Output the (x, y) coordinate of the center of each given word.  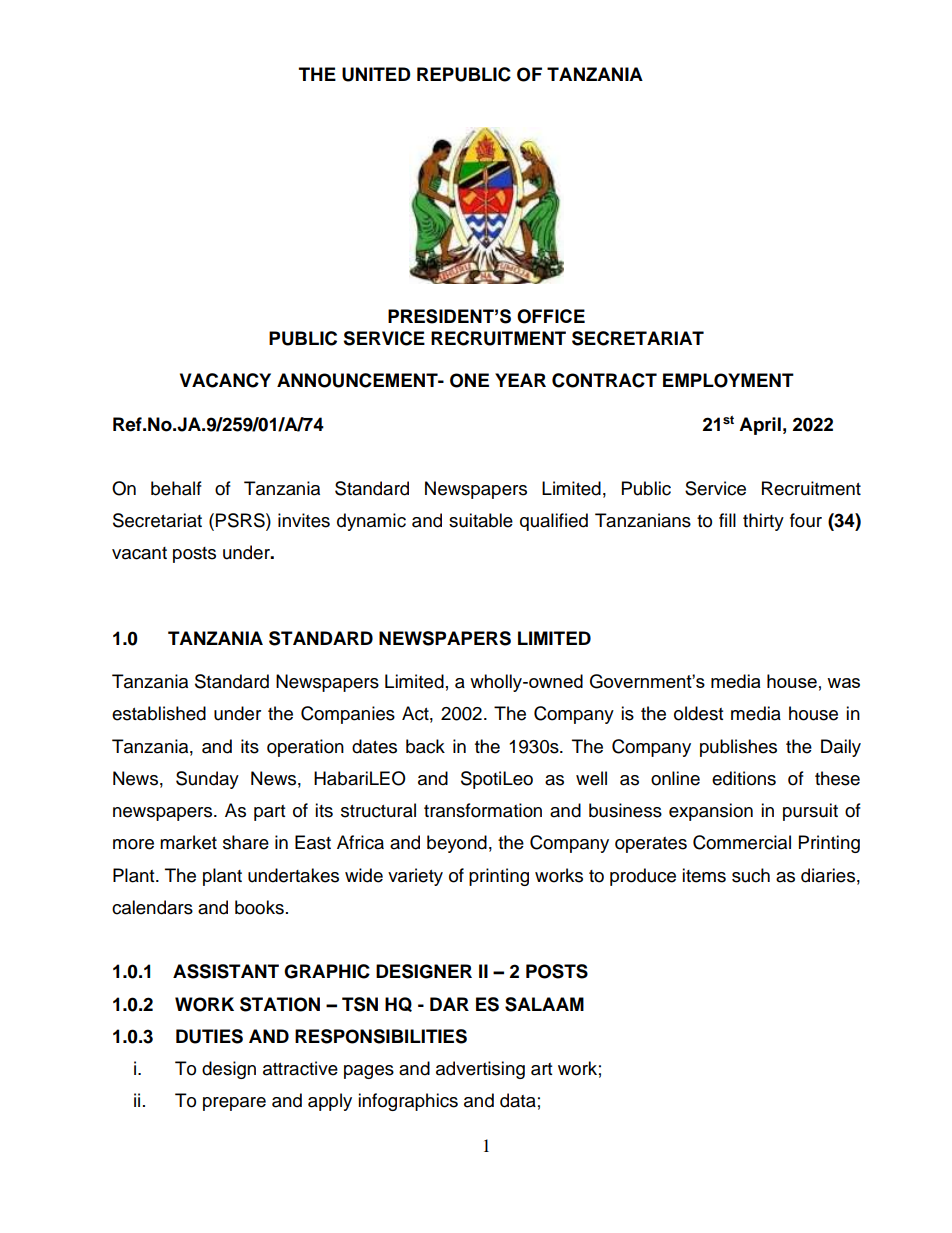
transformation (483, 810)
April (760, 426)
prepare (234, 1104)
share (246, 842)
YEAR (520, 380)
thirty (763, 522)
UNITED (376, 74)
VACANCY (225, 380)
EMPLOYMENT (728, 380)
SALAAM (544, 1004)
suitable (481, 520)
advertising (480, 1070)
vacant (139, 553)
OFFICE (551, 316)
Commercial (742, 842)
